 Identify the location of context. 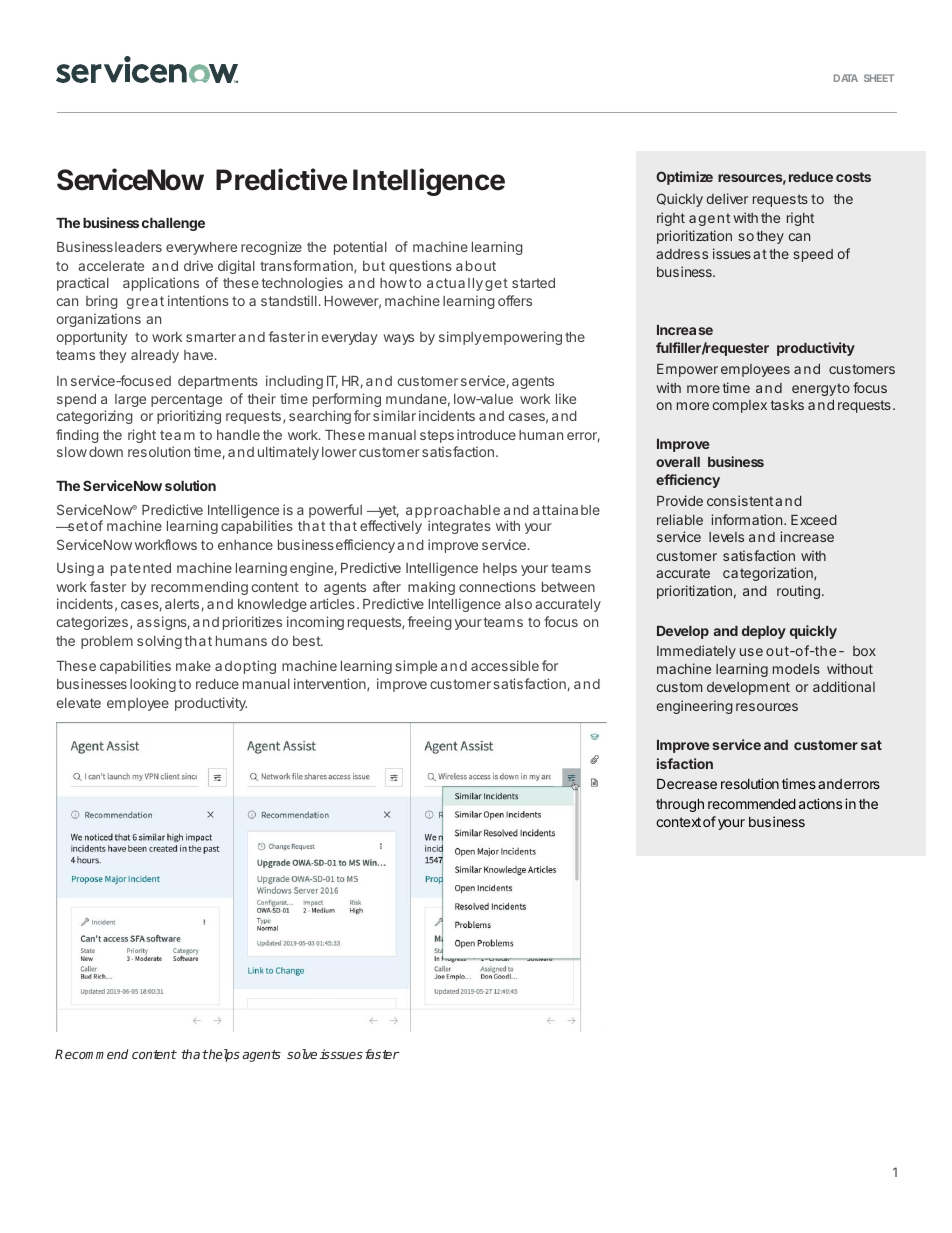
(678, 822).
